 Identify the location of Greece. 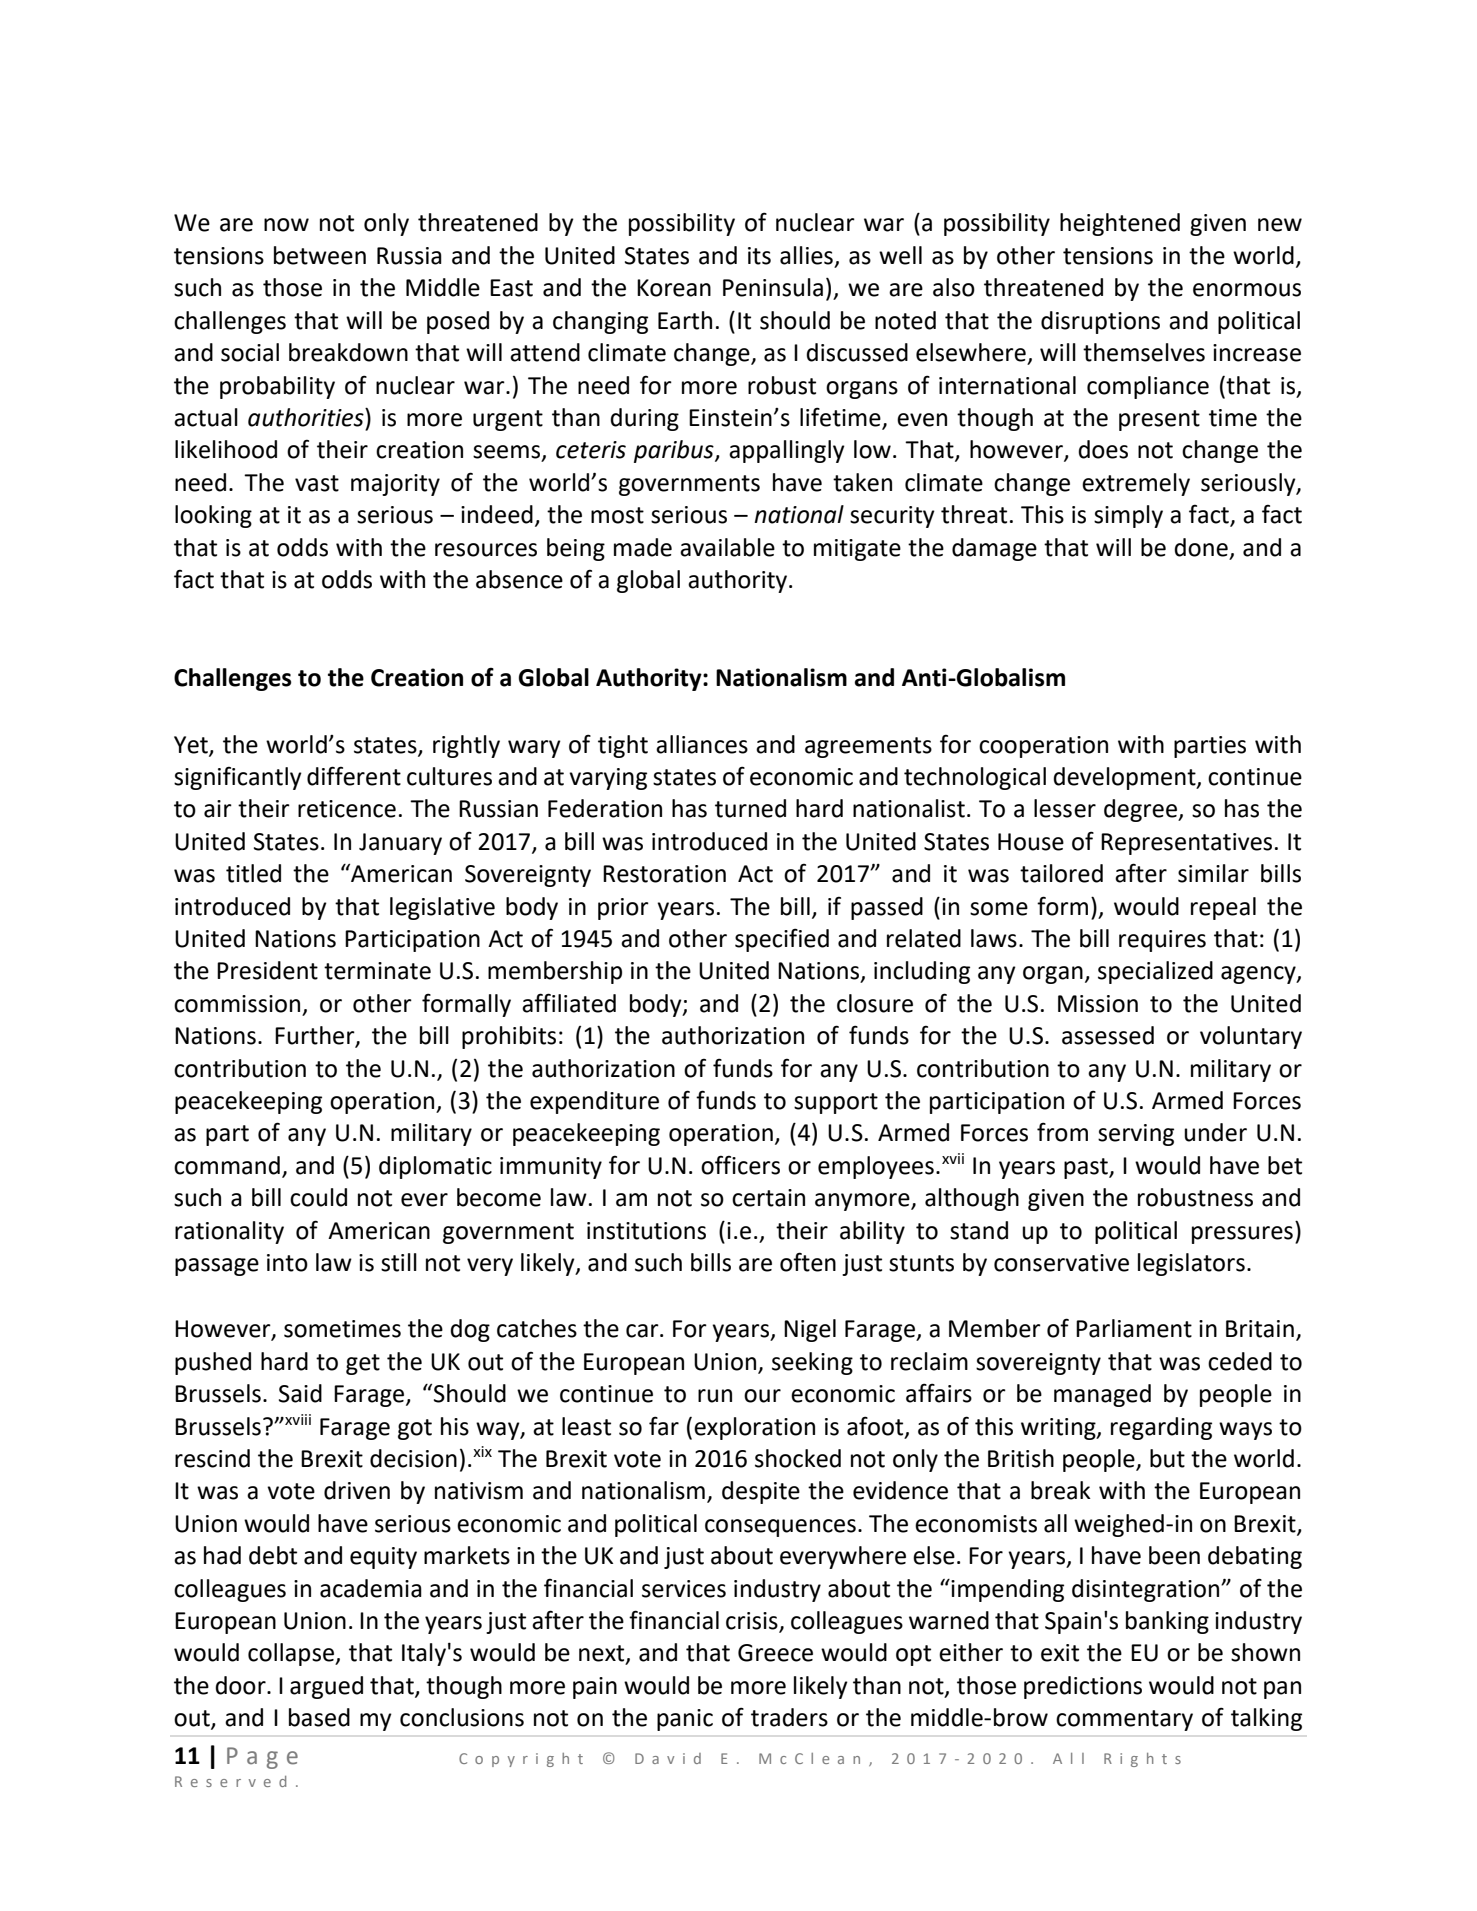
(775, 1653).
